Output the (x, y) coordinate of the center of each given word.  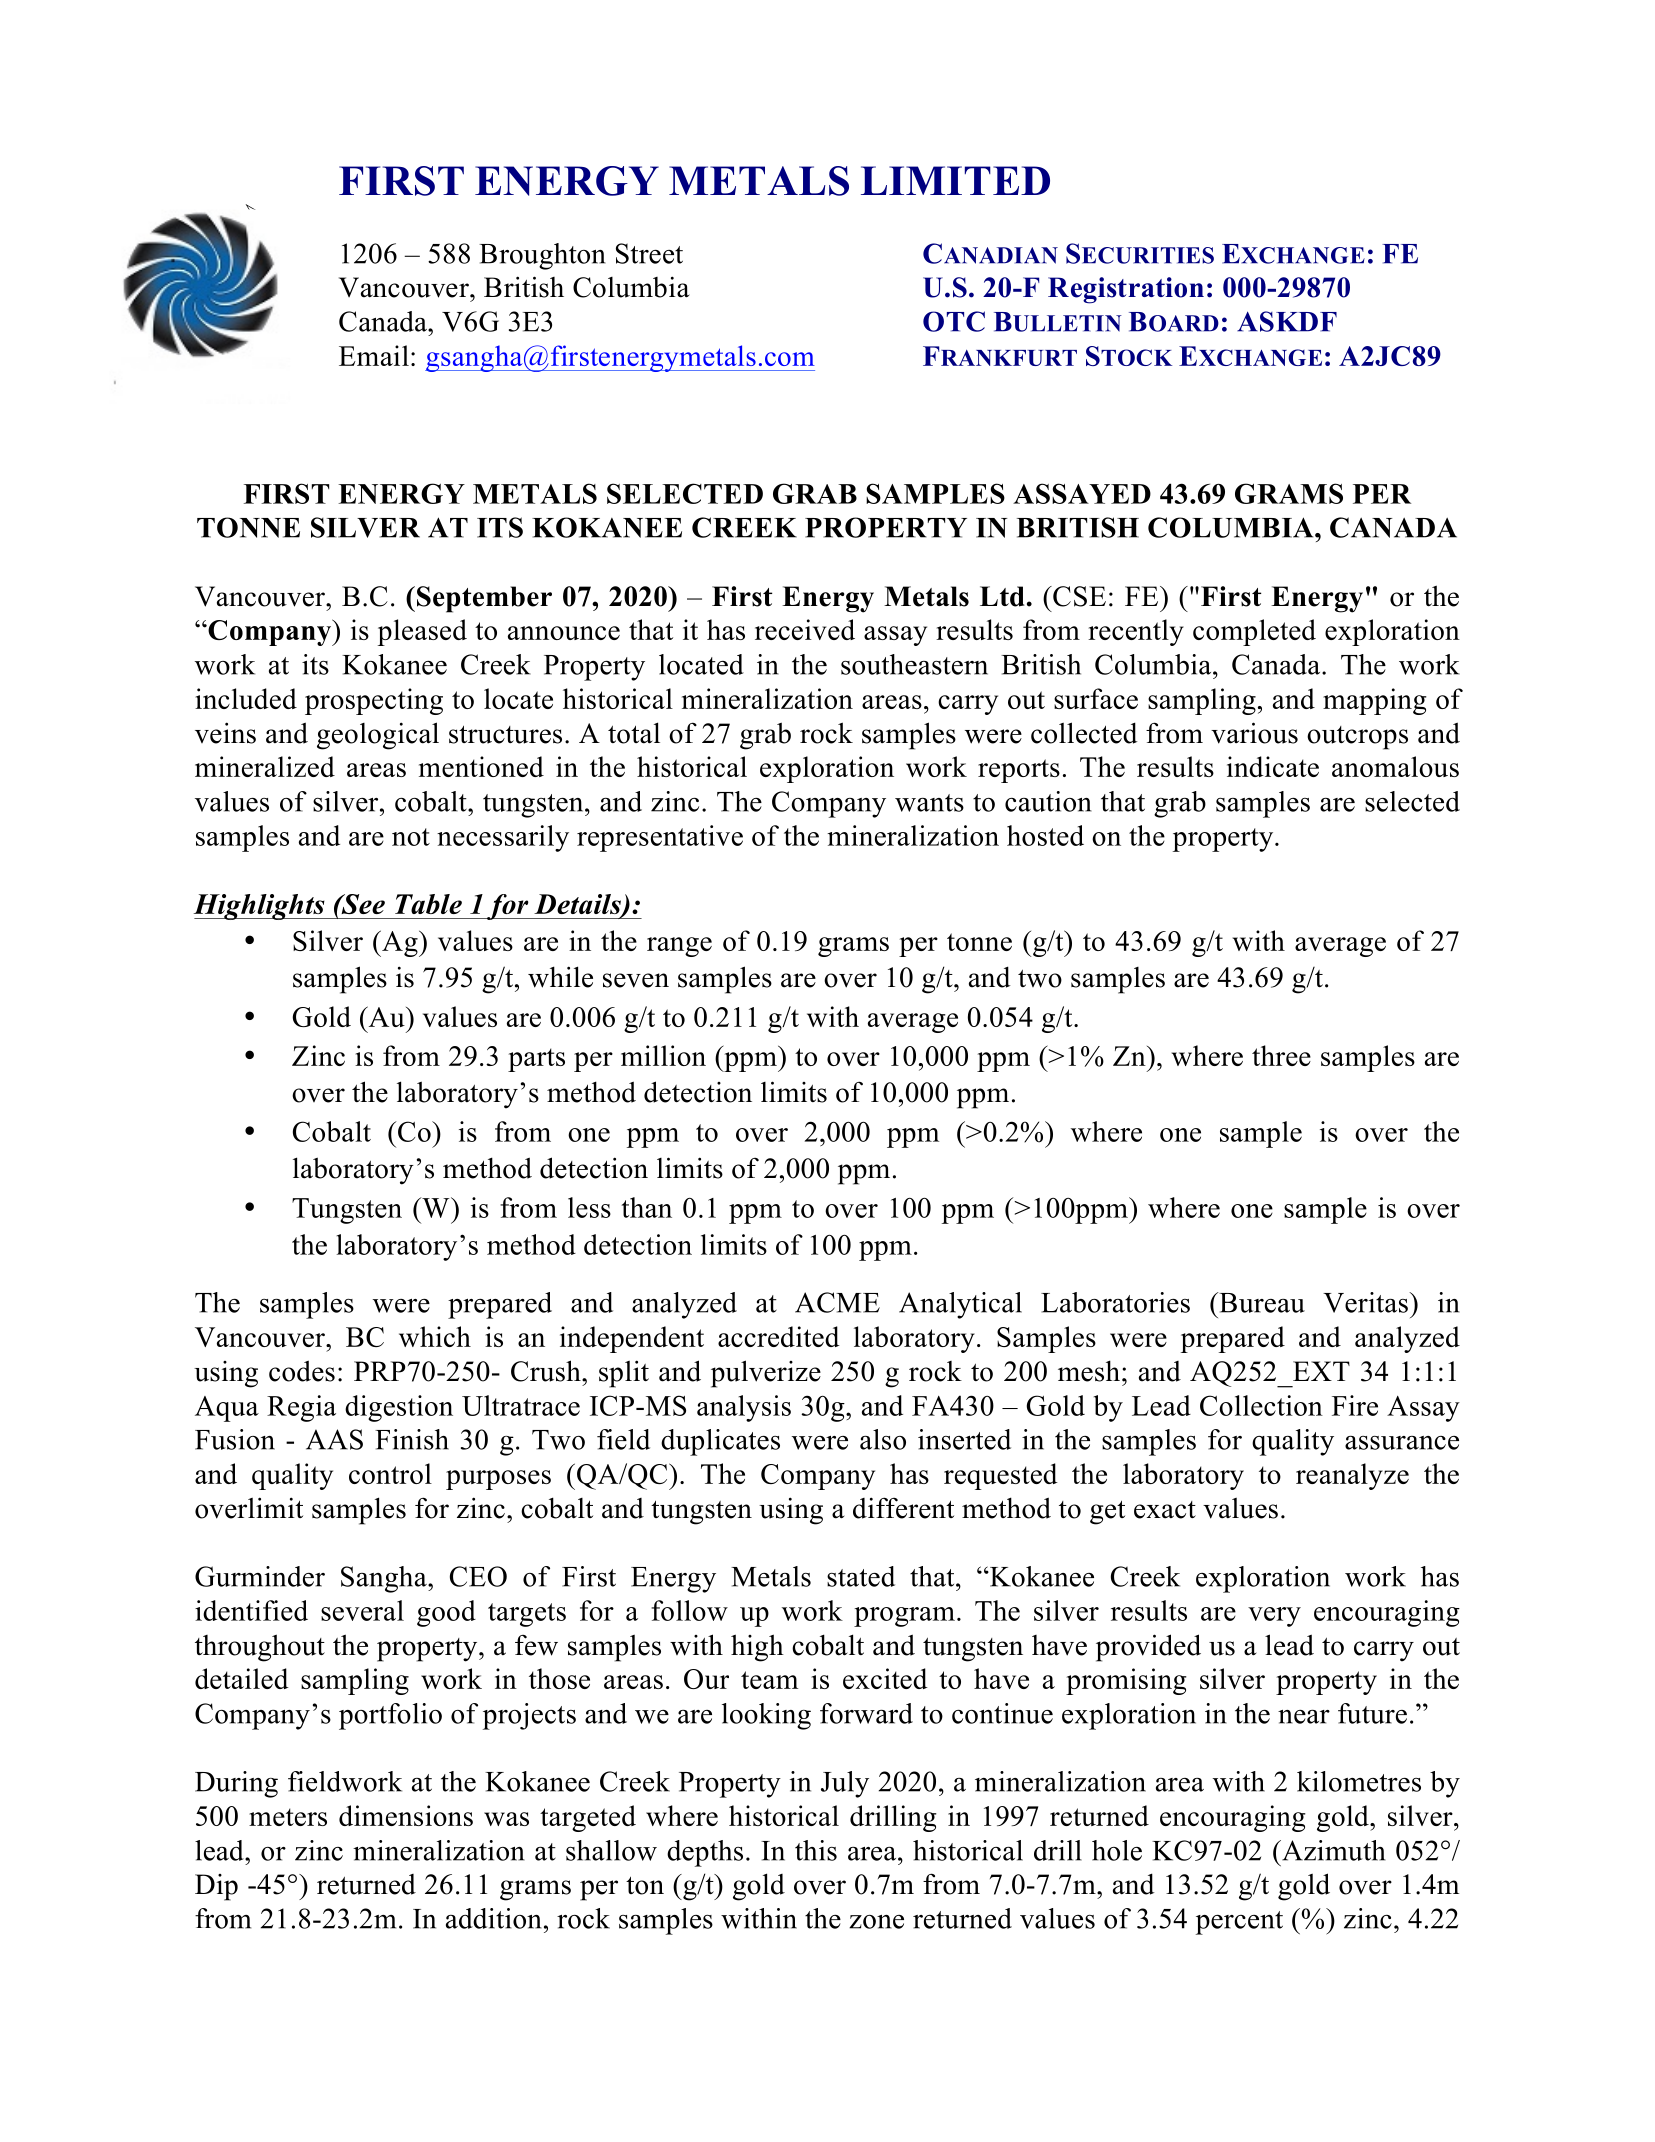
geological (378, 736)
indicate (1273, 766)
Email (374, 355)
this (816, 1850)
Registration (1126, 290)
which (435, 1336)
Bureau (1261, 1302)
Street (649, 253)
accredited (779, 1336)
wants (929, 803)
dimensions (406, 1815)
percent (1239, 1923)
